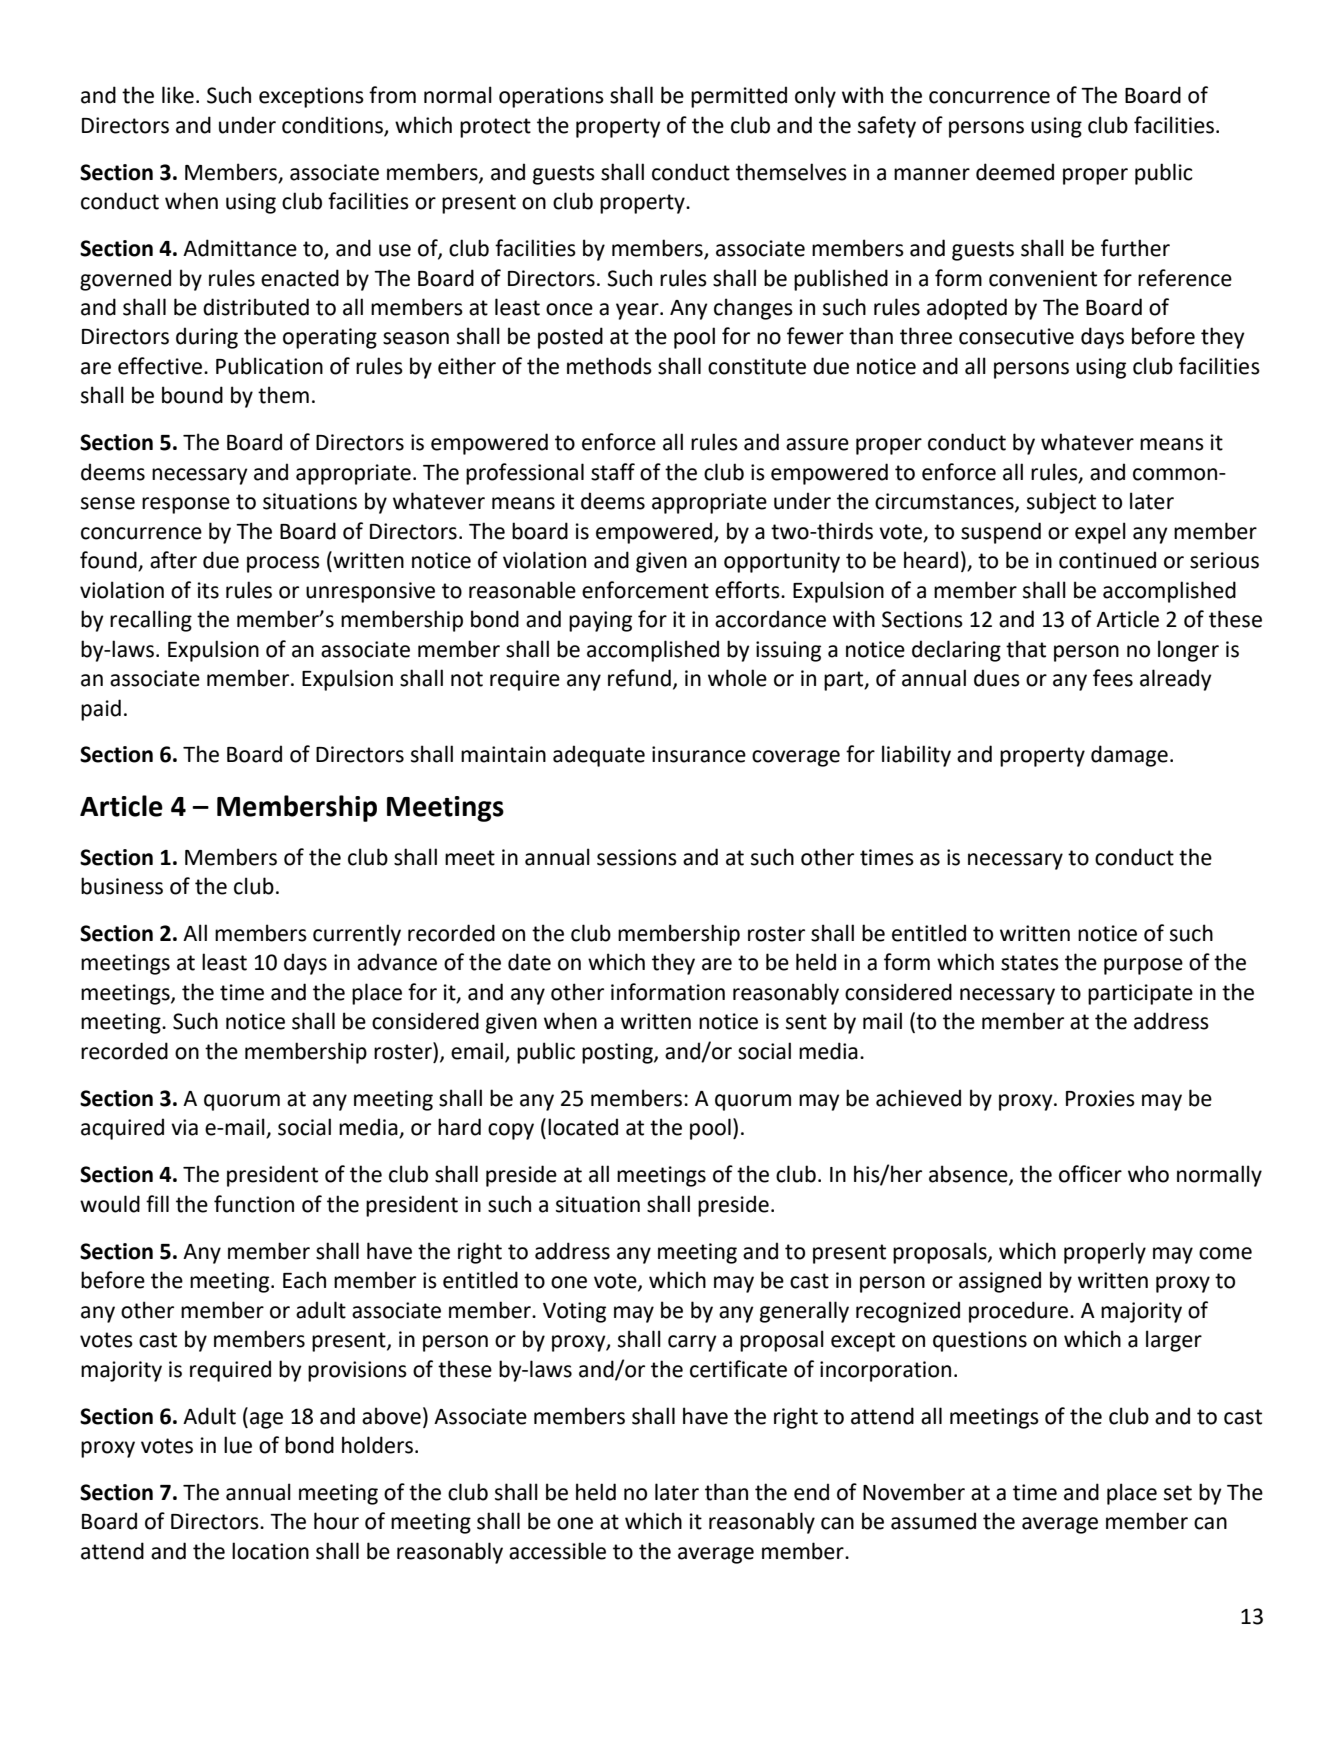 The width and height of the document is (1342, 1737). What do you see at coordinates (613, 472) in the document?
I see `staff` at bounding box center [613, 472].
